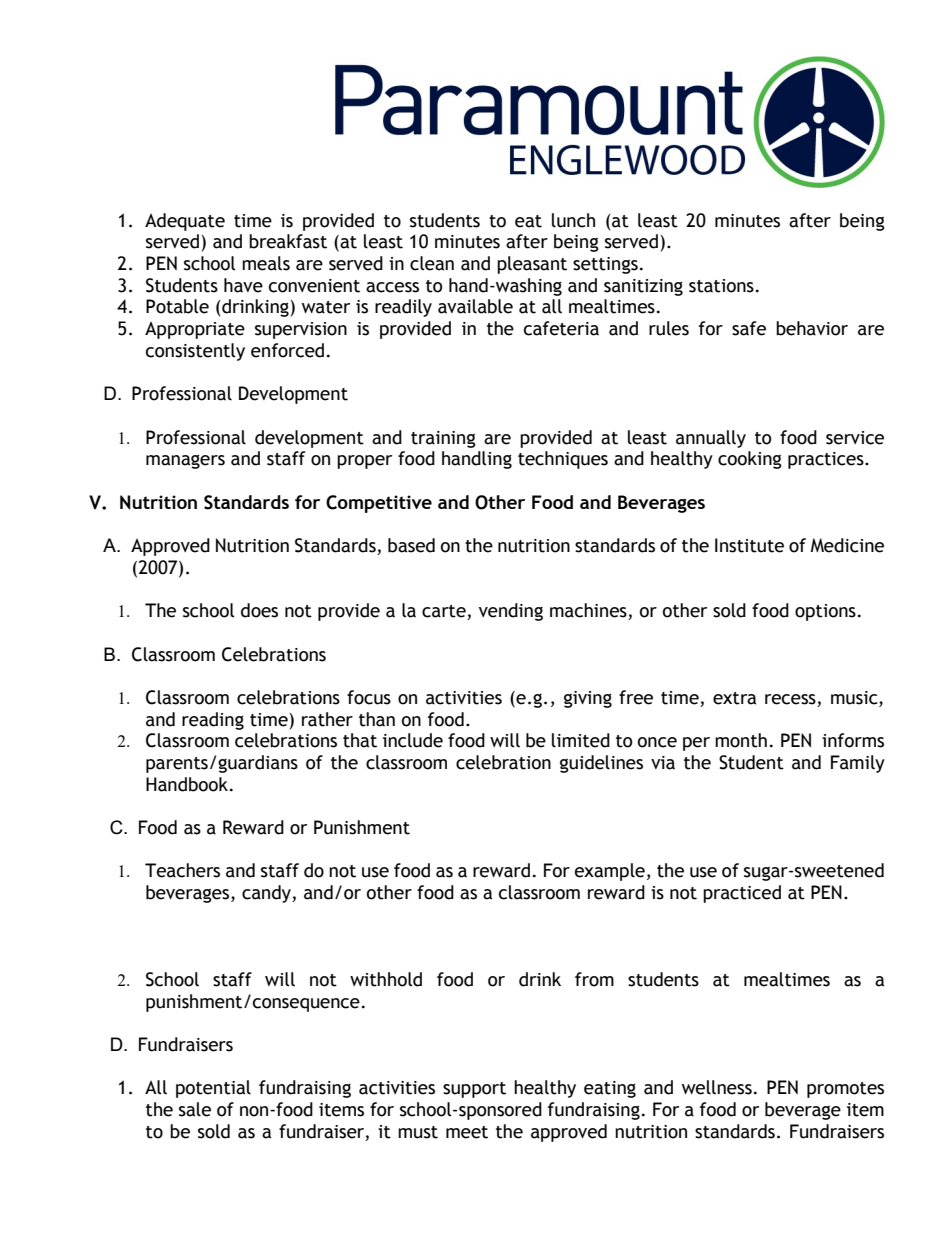 This page has width=952, height=1233. I want to click on practiced, so click(742, 894).
